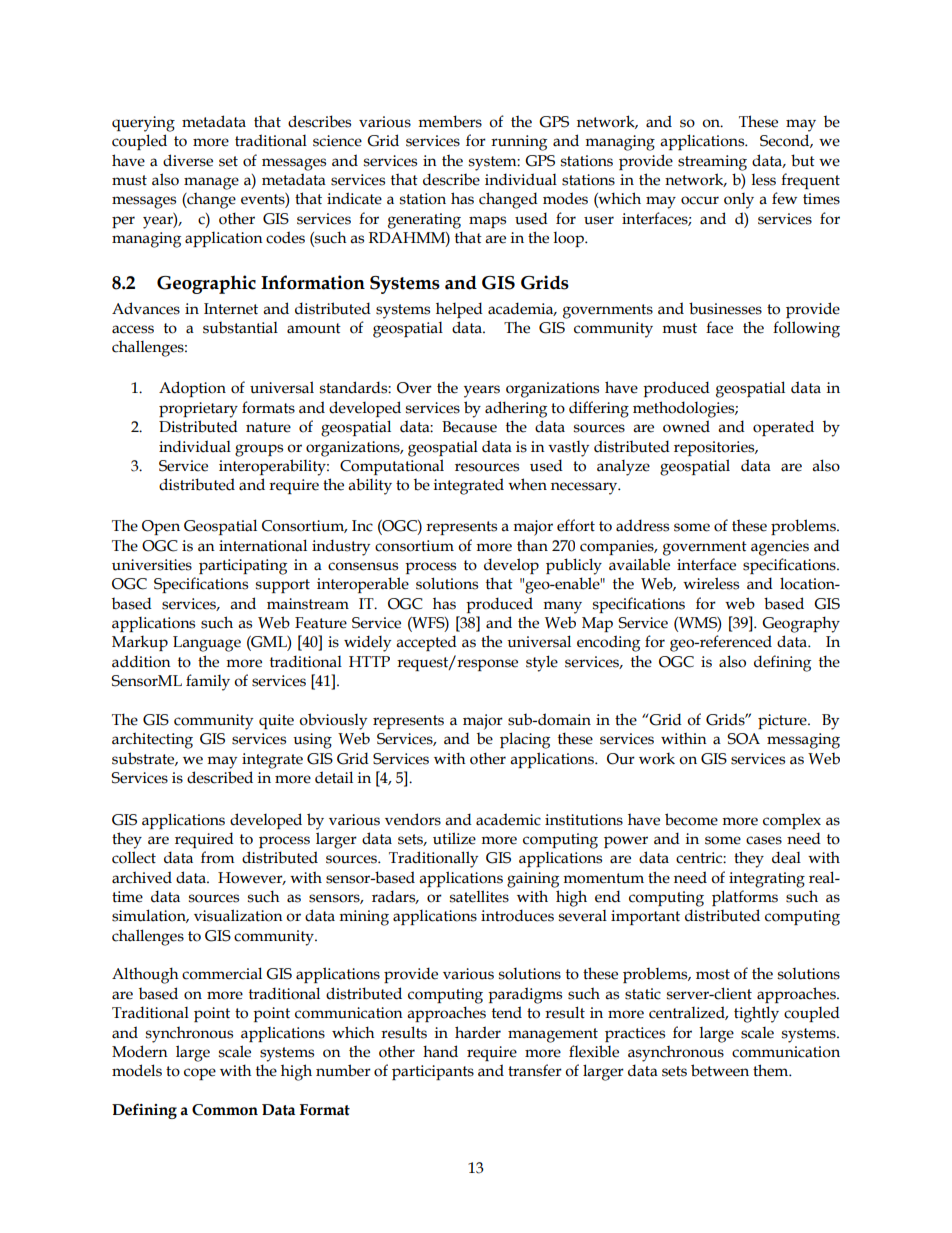 The width and height of the screenshot is (952, 1233). What do you see at coordinates (207, 644) in the screenshot?
I see `Language` at bounding box center [207, 644].
